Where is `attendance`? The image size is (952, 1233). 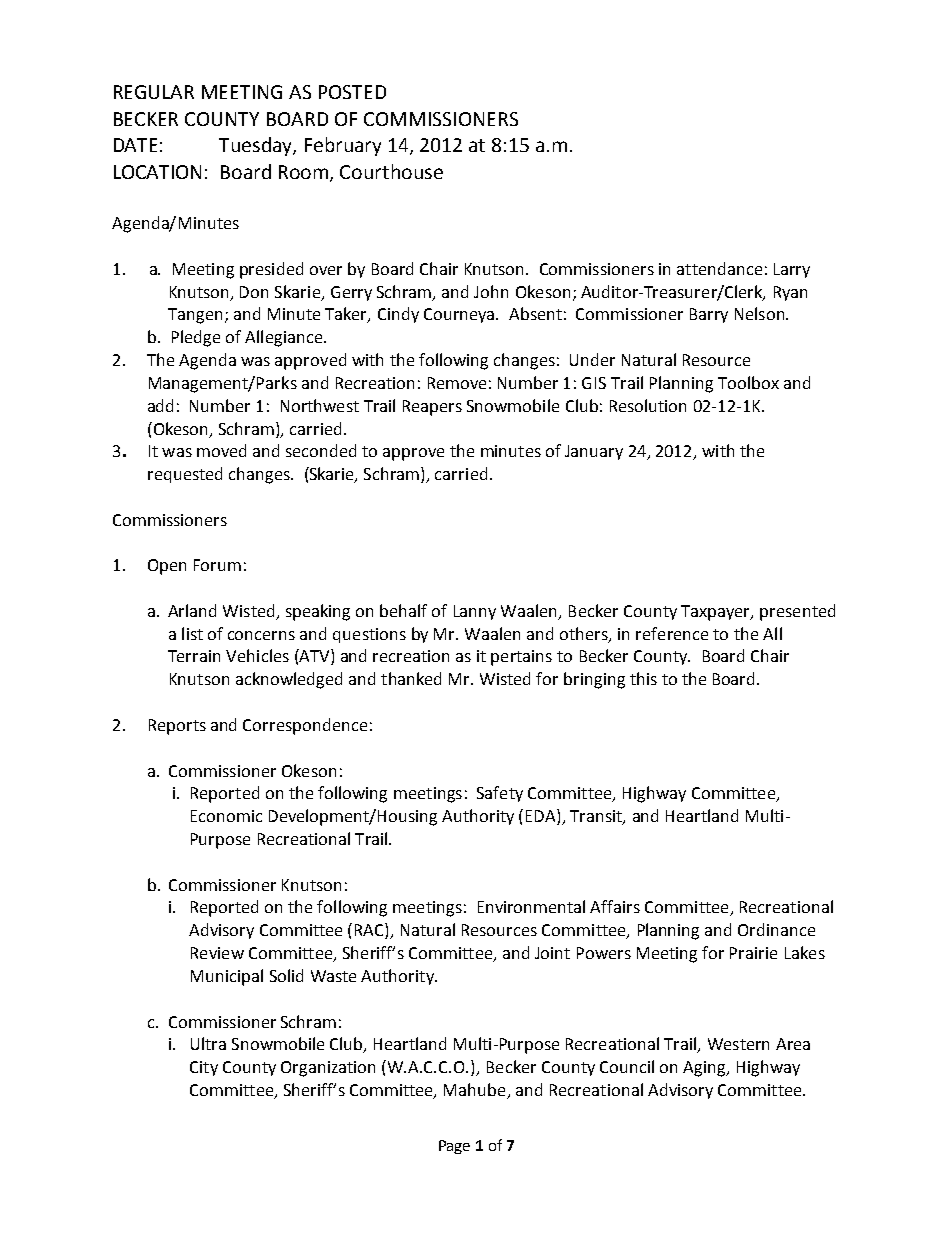 attendance is located at coordinates (719, 268).
